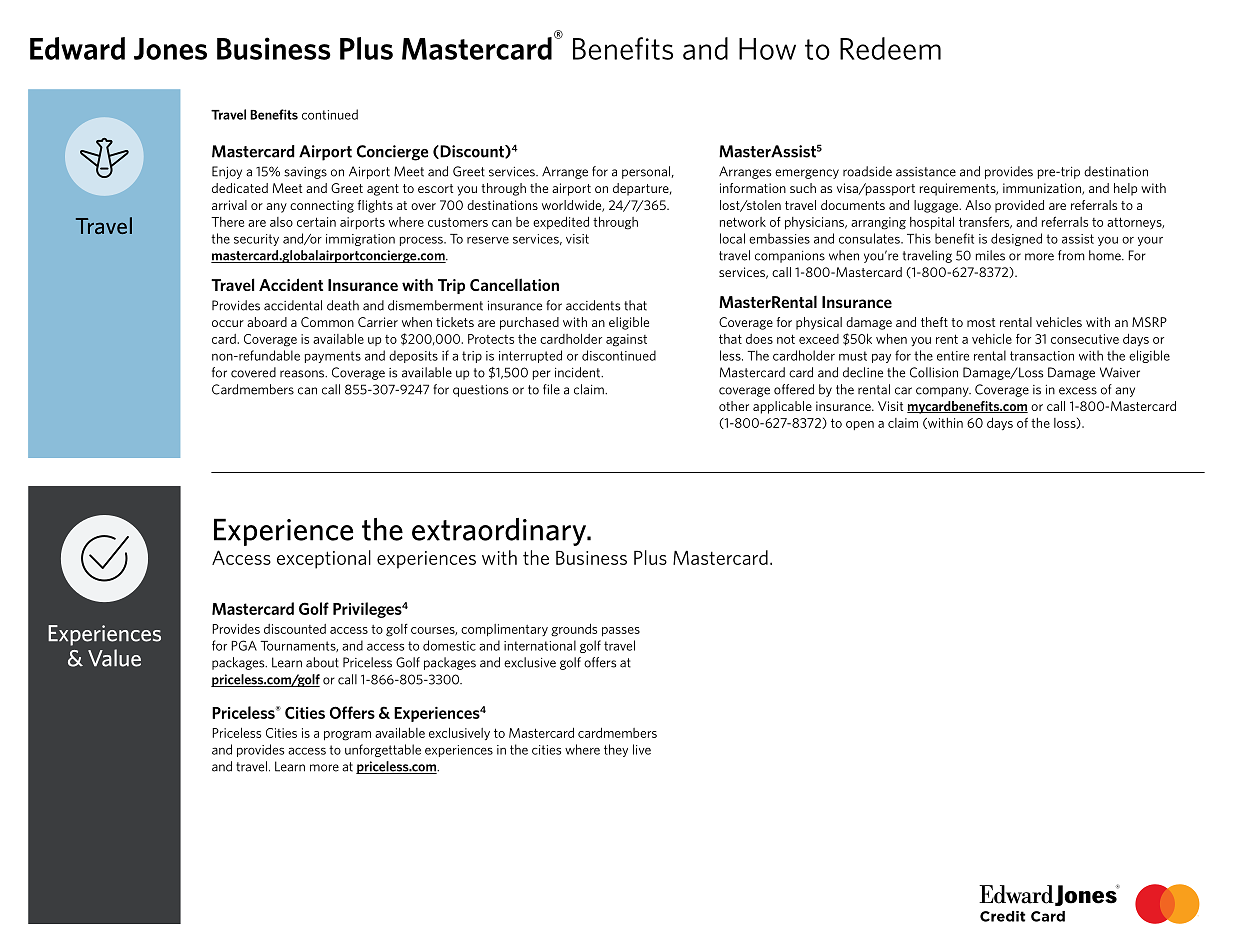 Image resolution: width=1233 pixels, height=952 pixels. What do you see at coordinates (890, 48) in the page?
I see `Redeem` at bounding box center [890, 48].
